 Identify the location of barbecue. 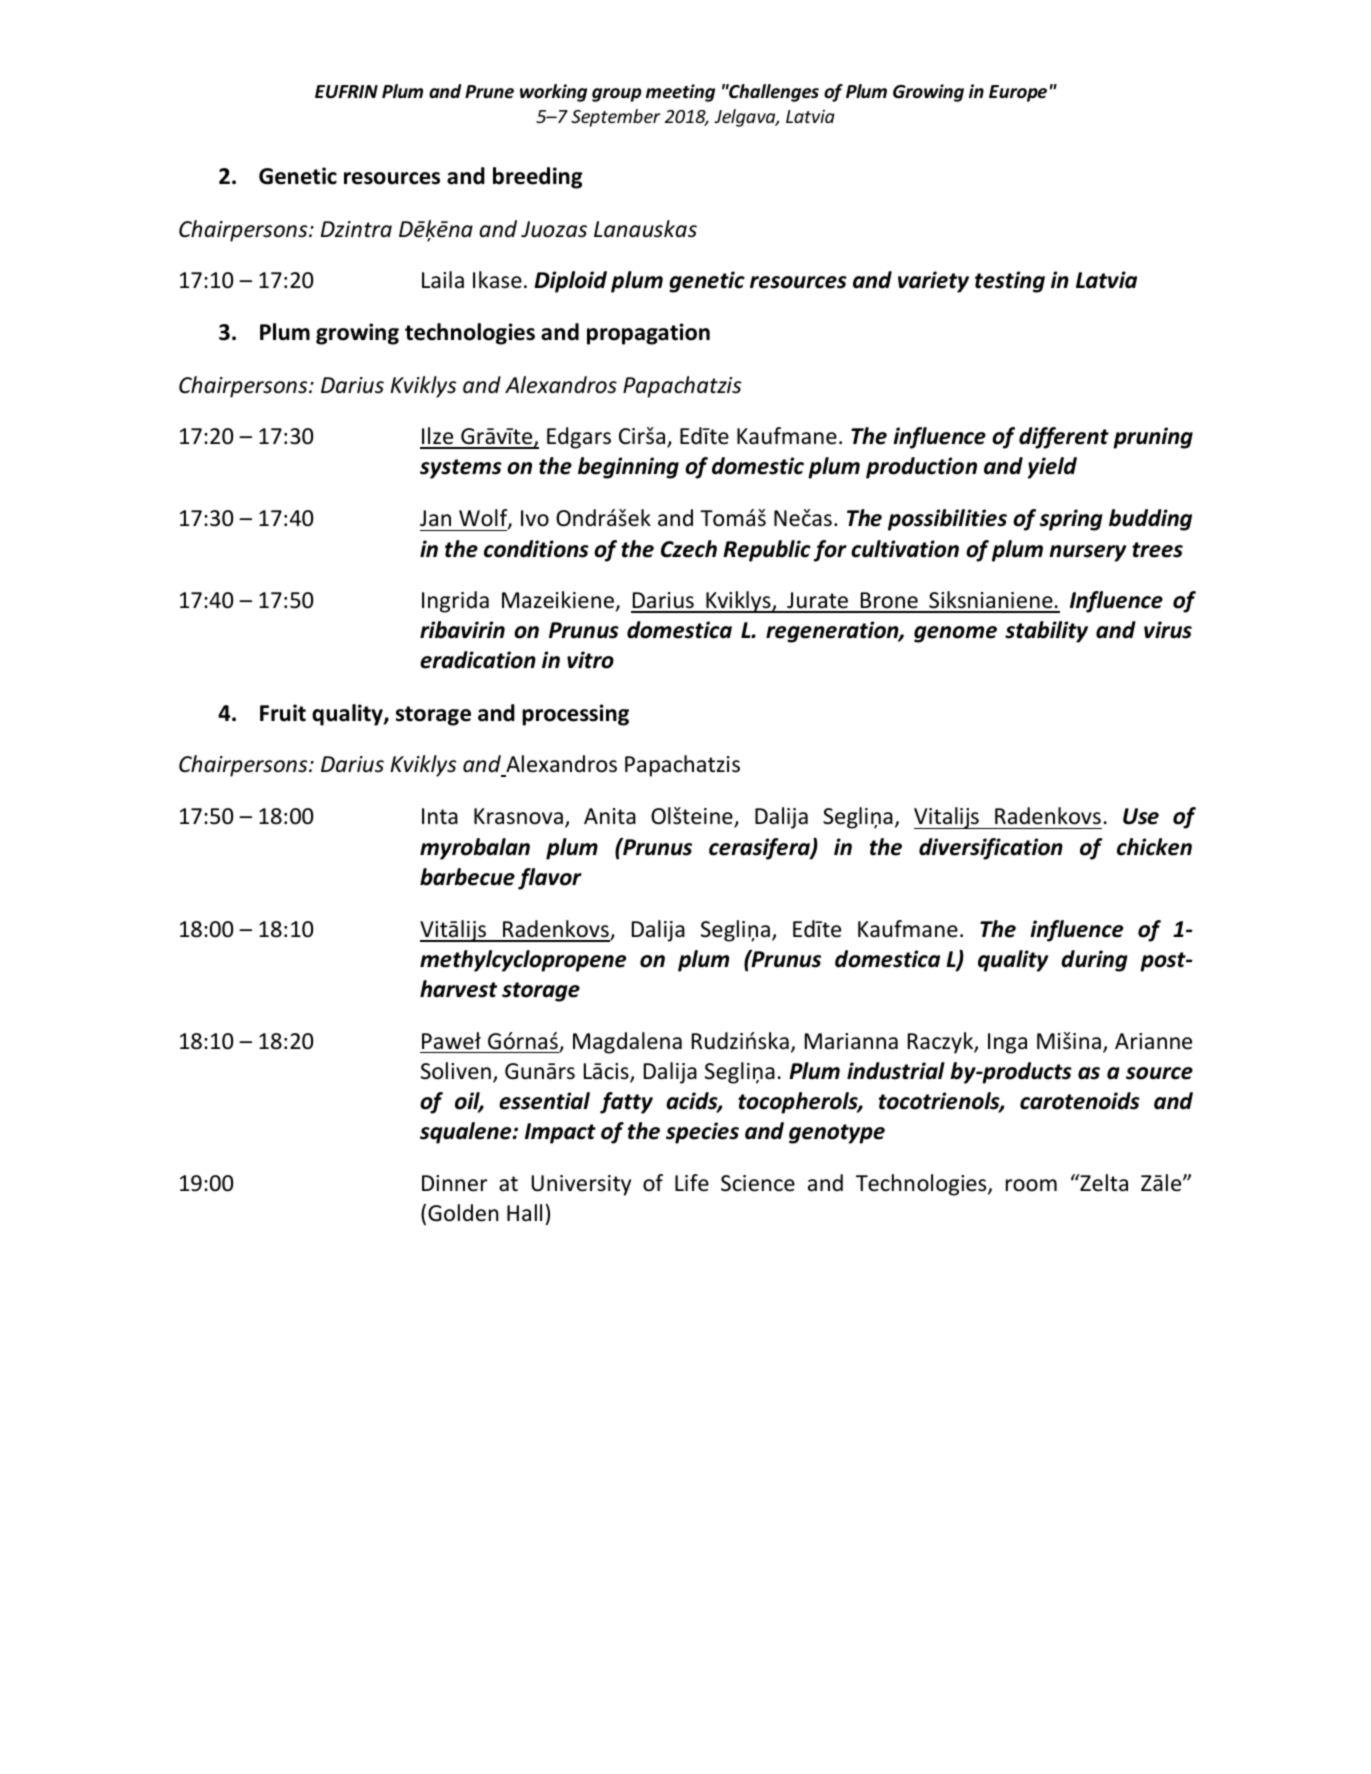
(467, 877).
